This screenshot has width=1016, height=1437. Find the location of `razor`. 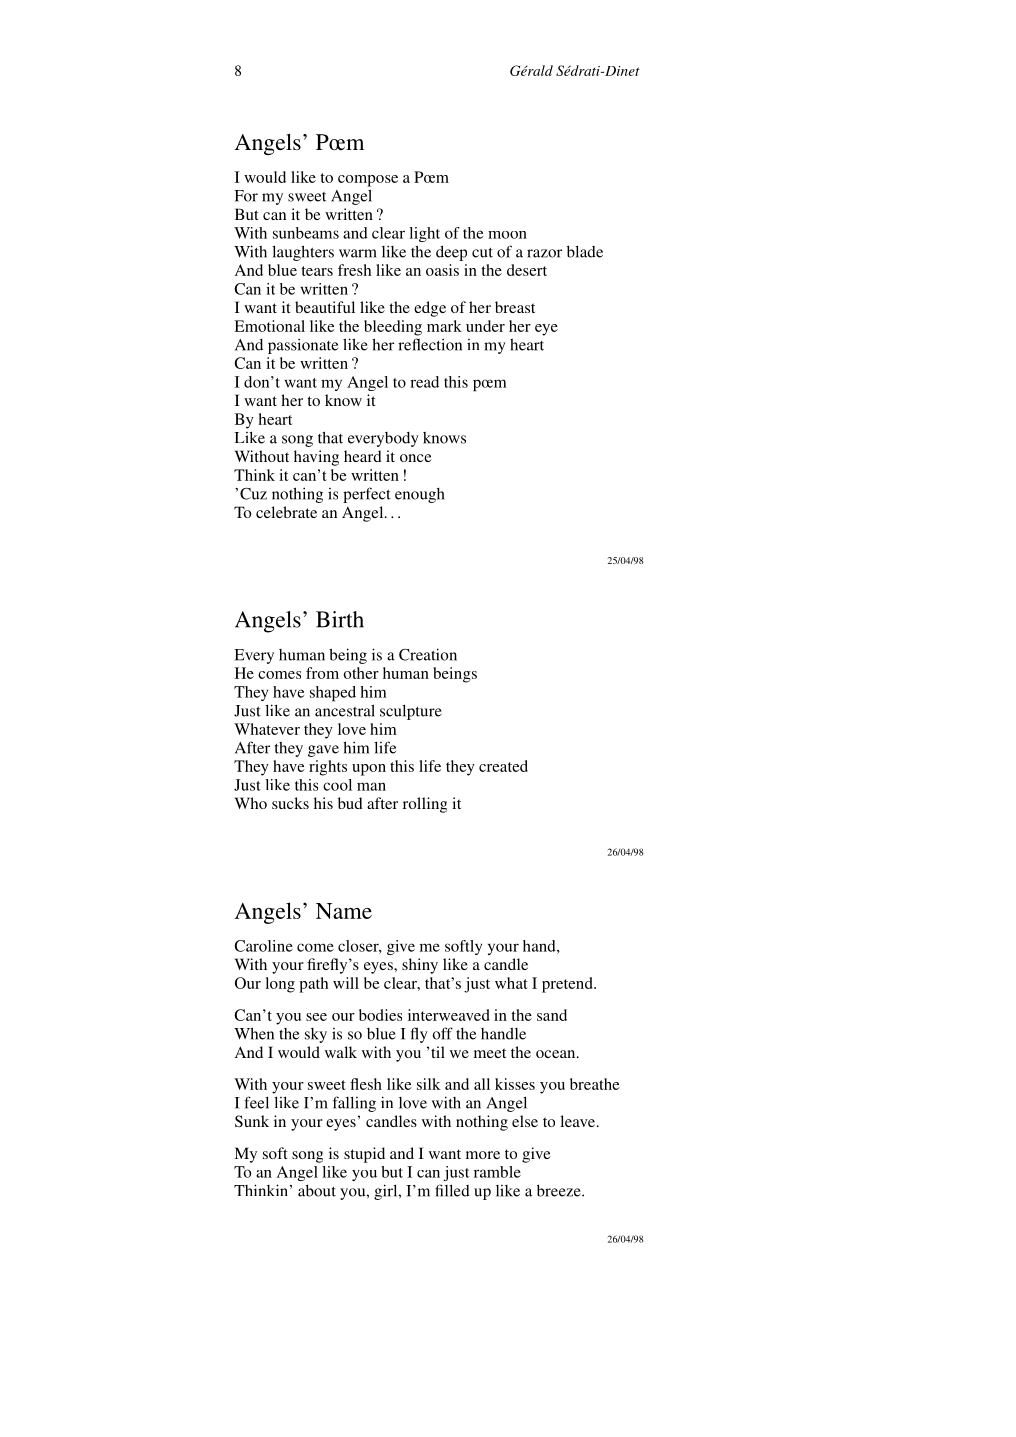

razor is located at coordinates (544, 253).
